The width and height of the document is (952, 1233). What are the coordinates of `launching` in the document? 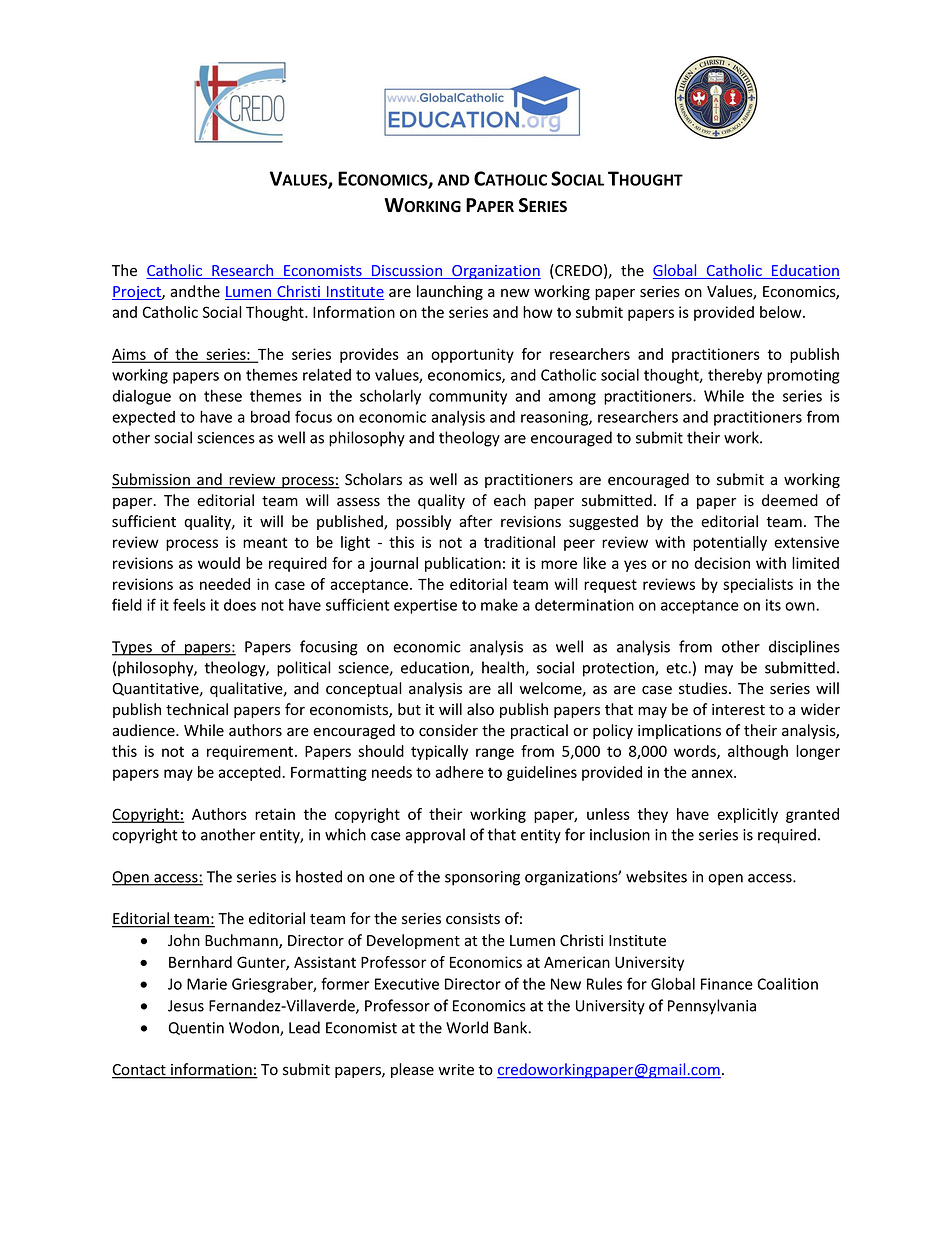 It's located at (450, 292).
